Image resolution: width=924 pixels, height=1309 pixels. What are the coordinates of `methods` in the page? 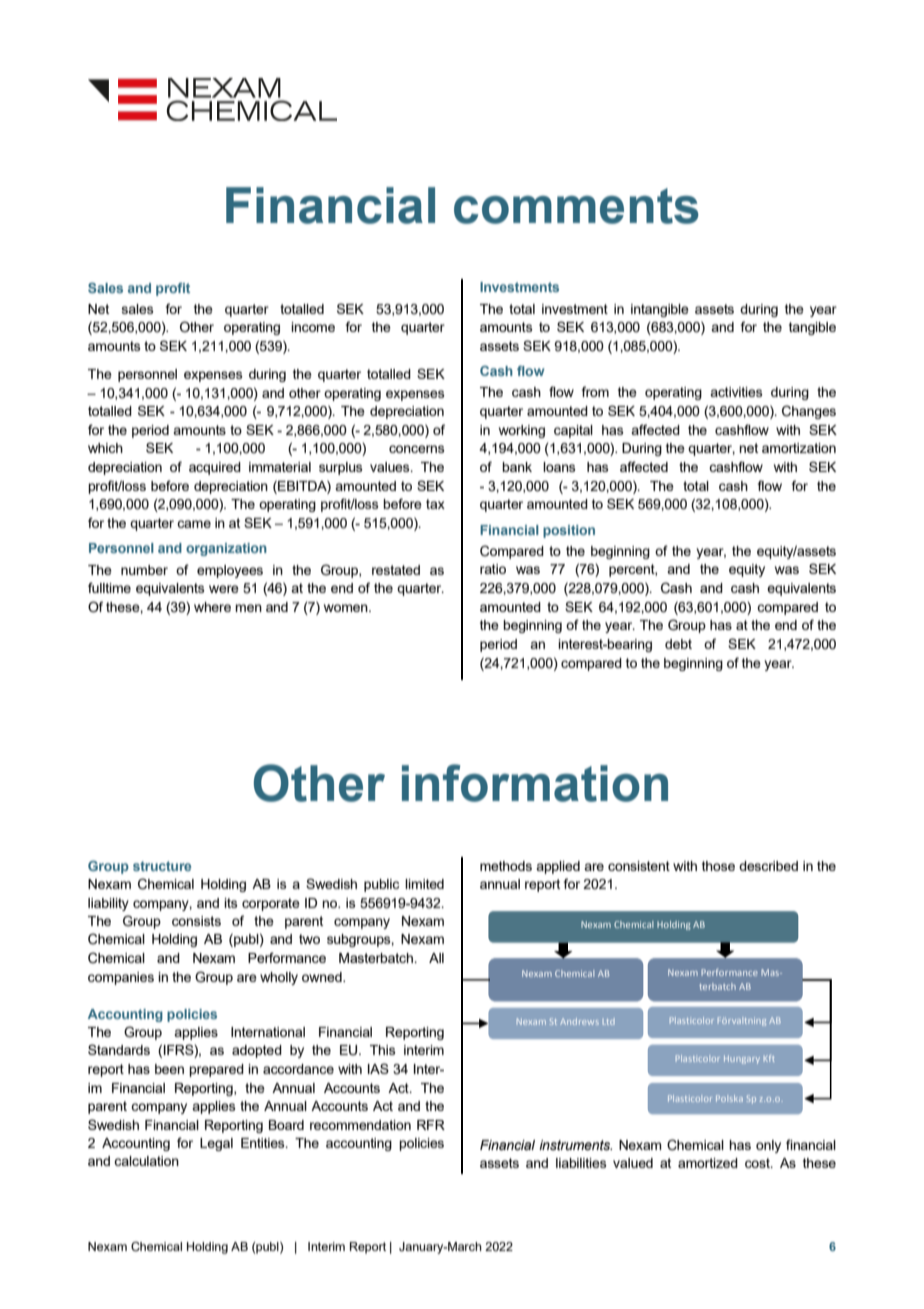 It's located at (506, 866).
